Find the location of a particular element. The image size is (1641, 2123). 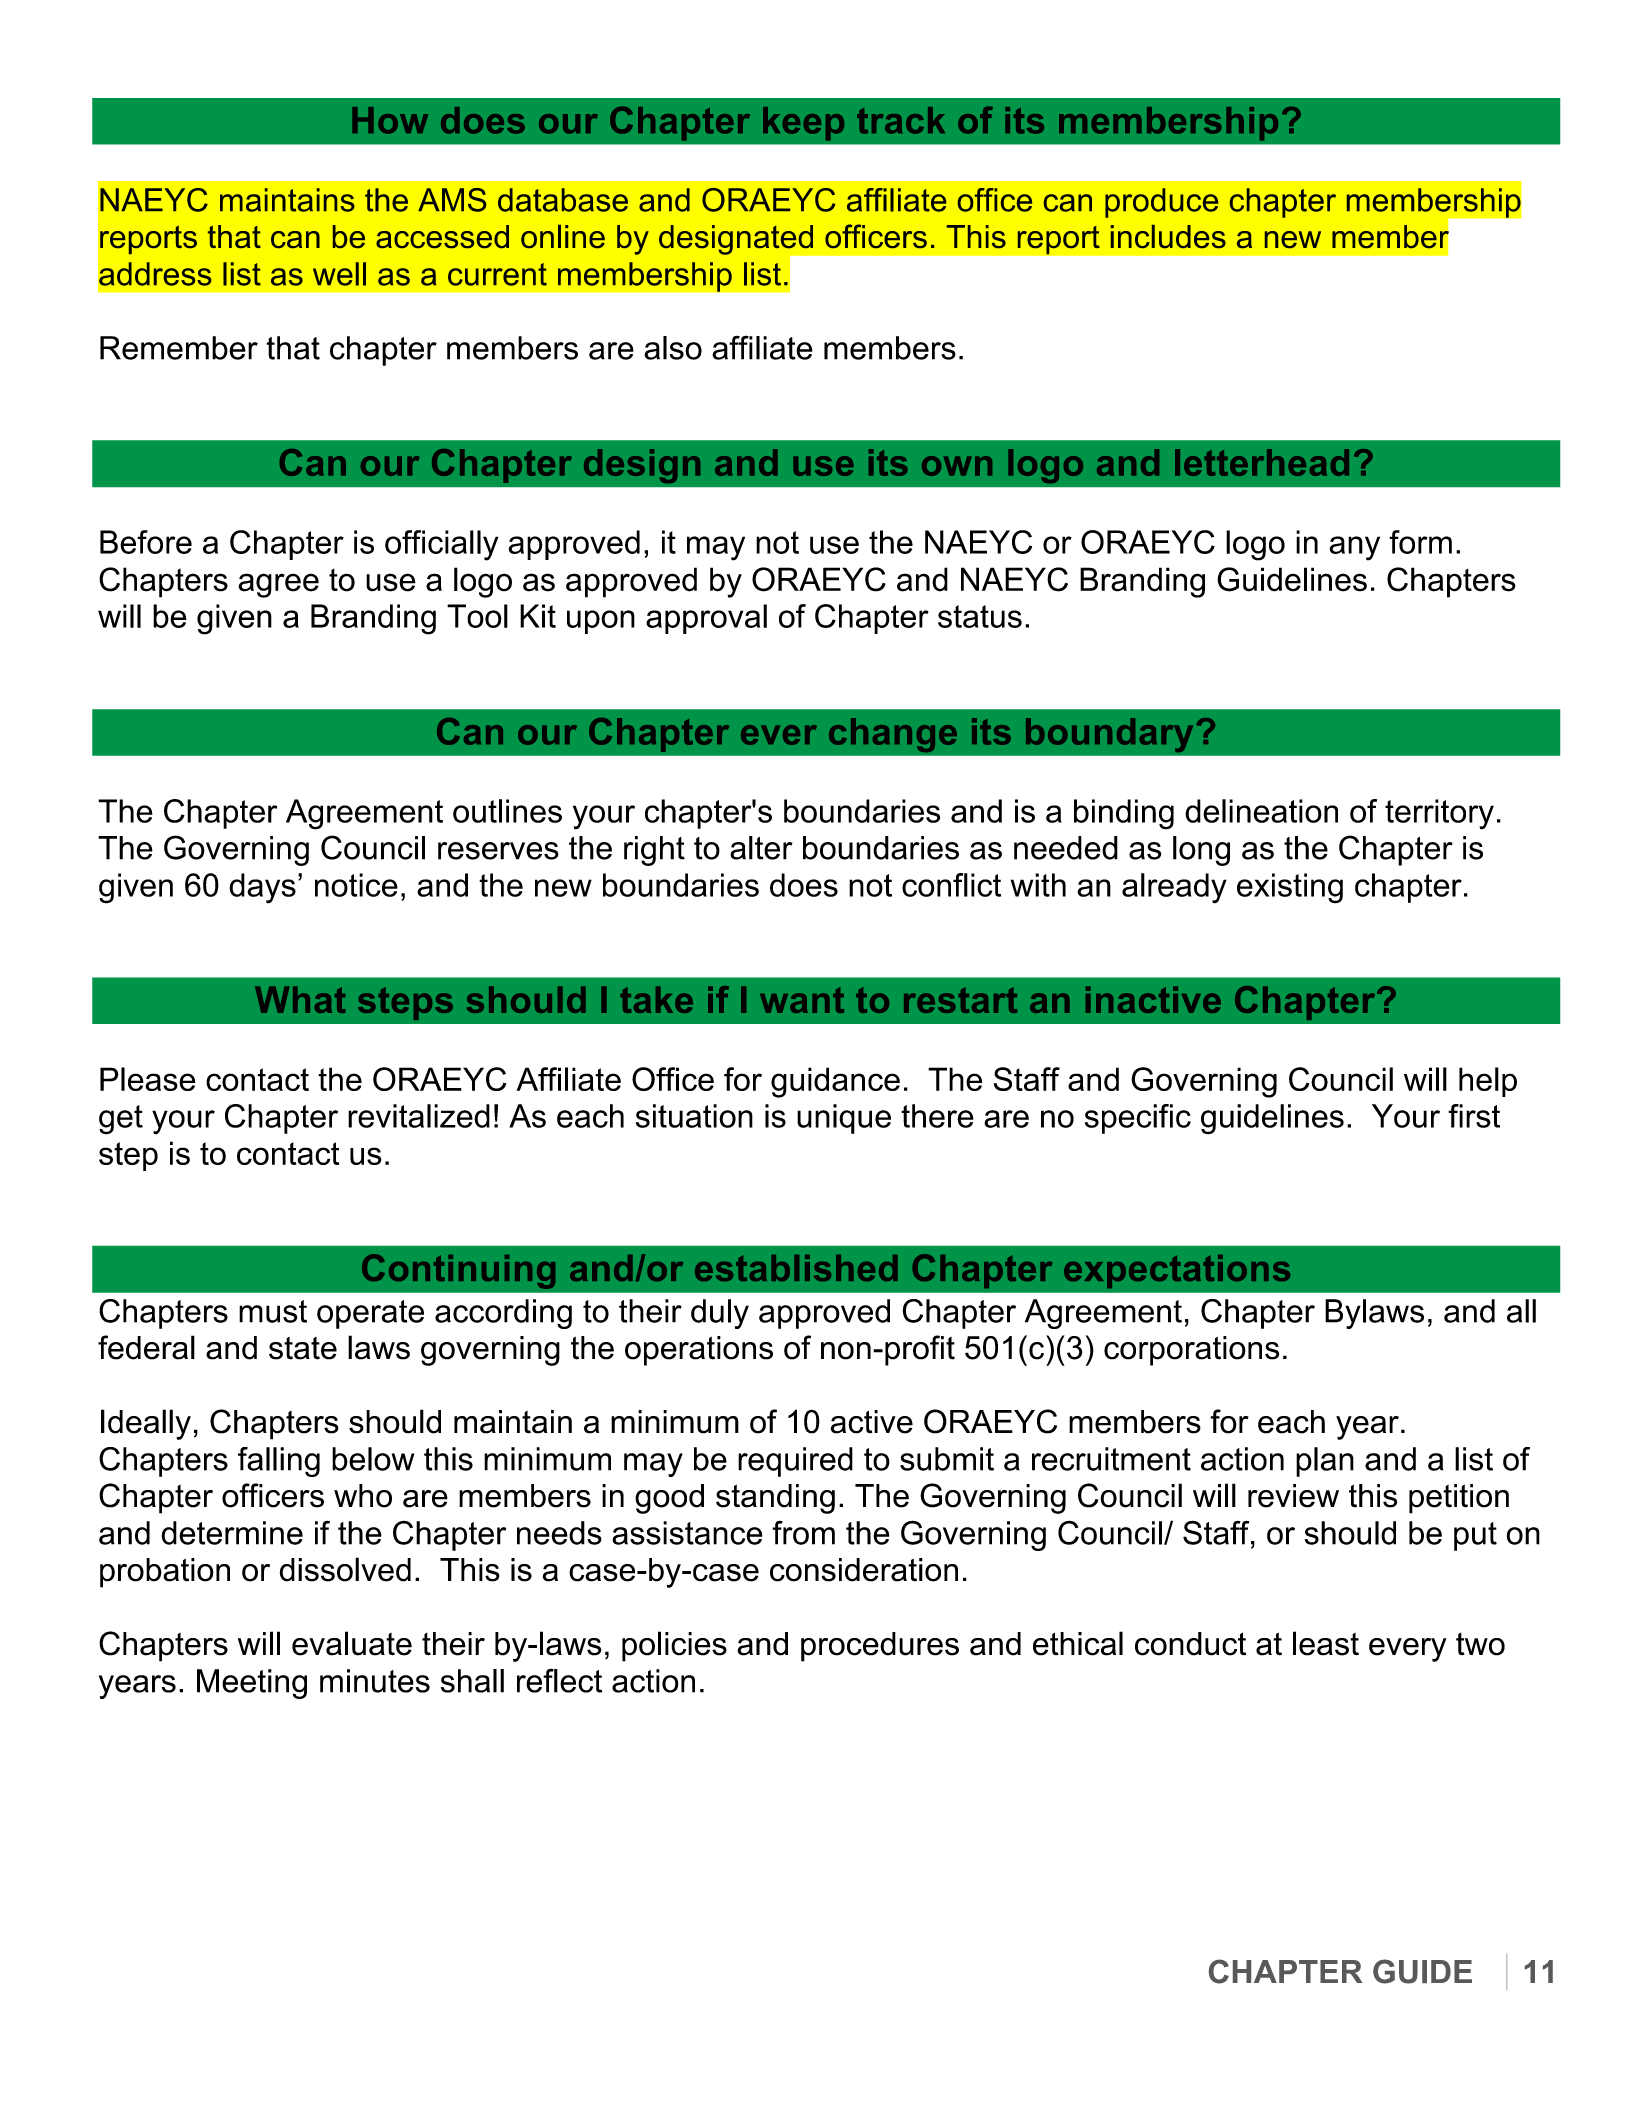

keep is located at coordinates (803, 124).
